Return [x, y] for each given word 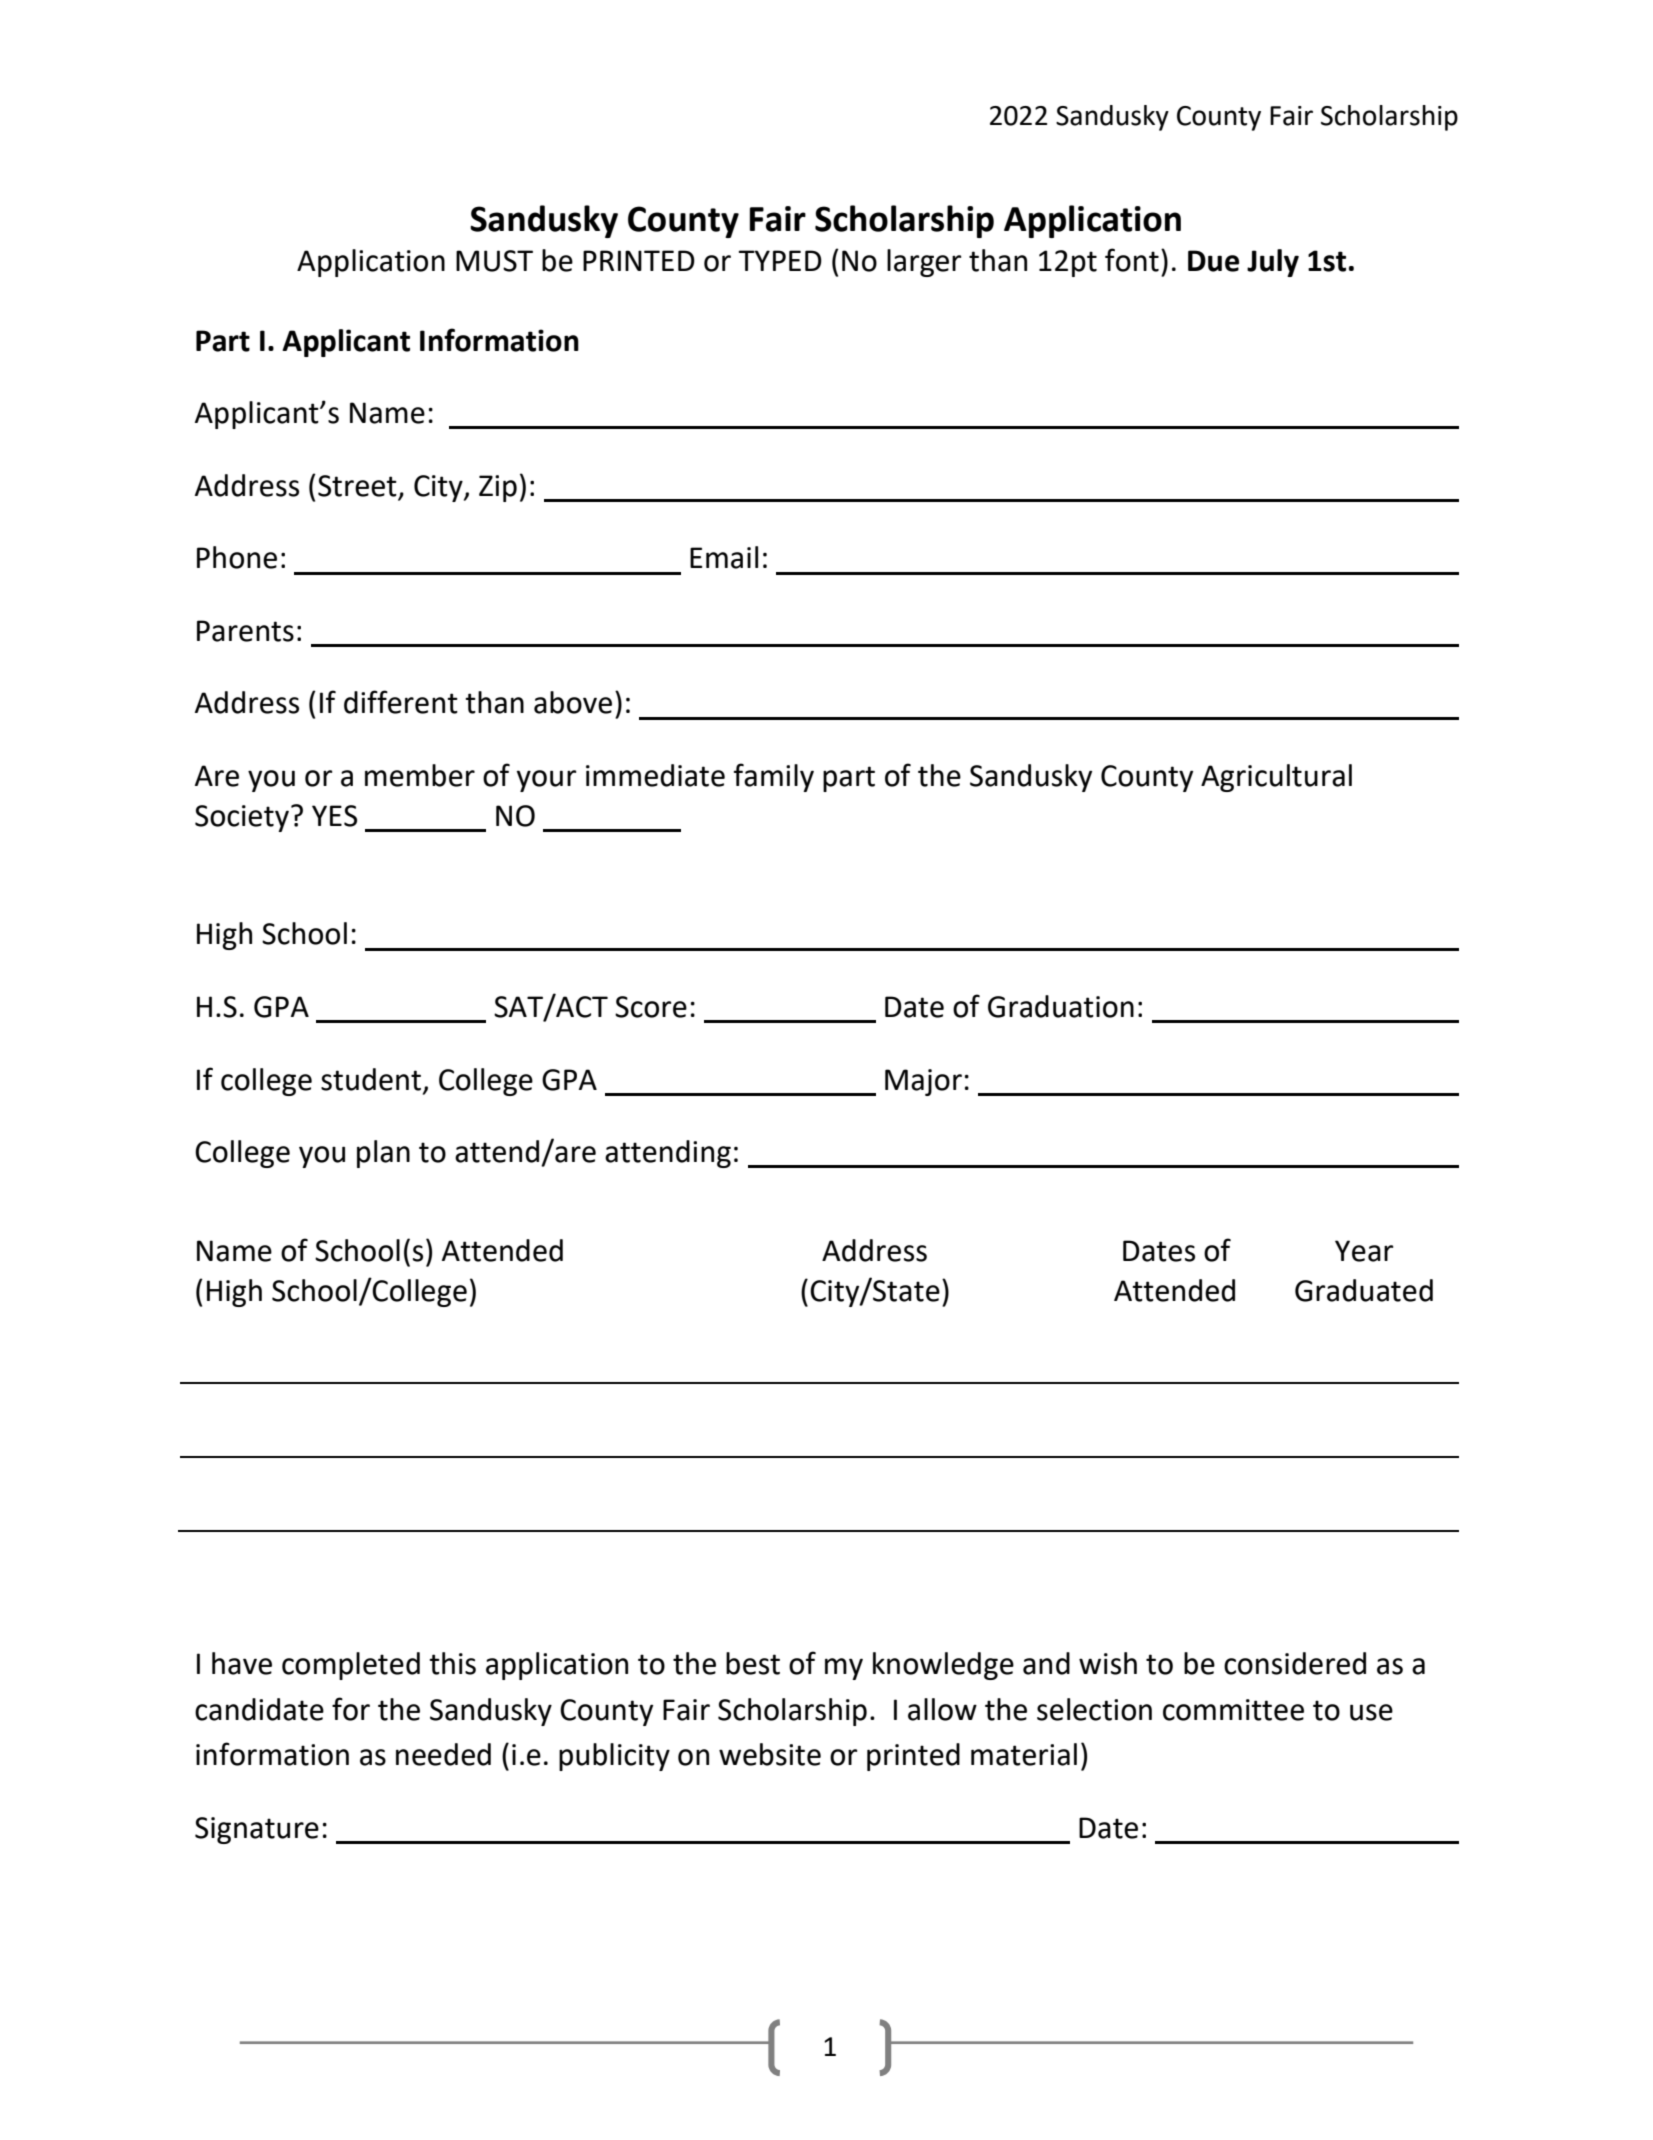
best [753, 1663]
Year [1364, 1251]
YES [334, 816]
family [774, 777]
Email [724, 557]
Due [1213, 261]
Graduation [1061, 1006]
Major [923, 1082]
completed [351, 1666]
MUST [494, 261]
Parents [245, 631]
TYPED [780, 260]
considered [1295, 1663]
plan [383, 1154]
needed [443, 1754]
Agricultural [1276, 778]
